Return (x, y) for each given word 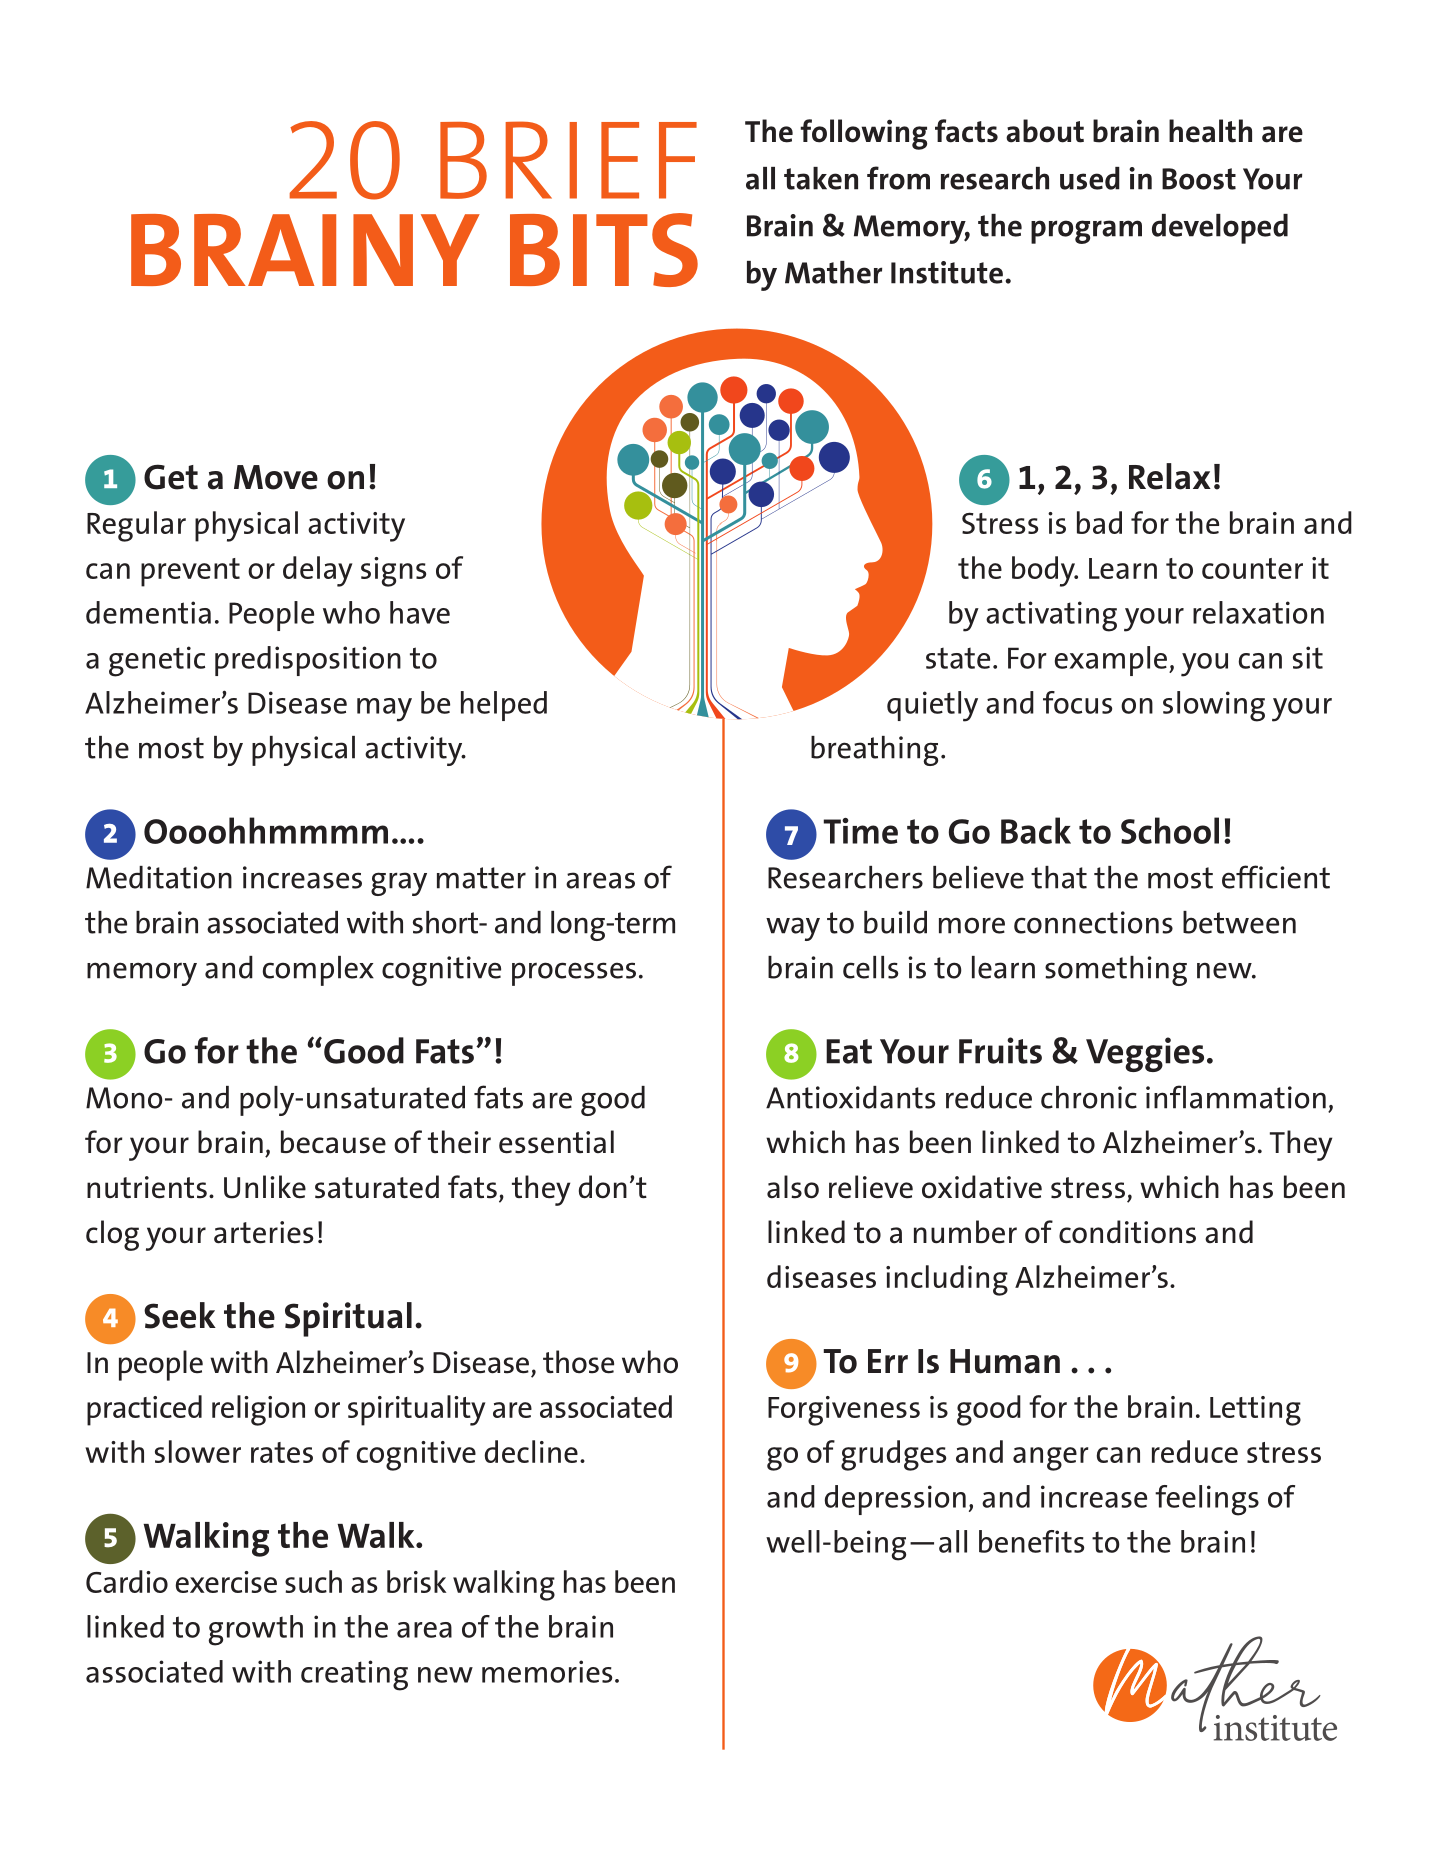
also (793, 1187)
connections (1093, 922)
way (793, 929)
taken (821, 178)
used (1090, 178)
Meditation (159, 877)
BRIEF (568, 160)
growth (256, 1630)
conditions (1127, 1232)
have (420, 612)
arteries (264, 1232)
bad (1099, 522)
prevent (190, 572)
